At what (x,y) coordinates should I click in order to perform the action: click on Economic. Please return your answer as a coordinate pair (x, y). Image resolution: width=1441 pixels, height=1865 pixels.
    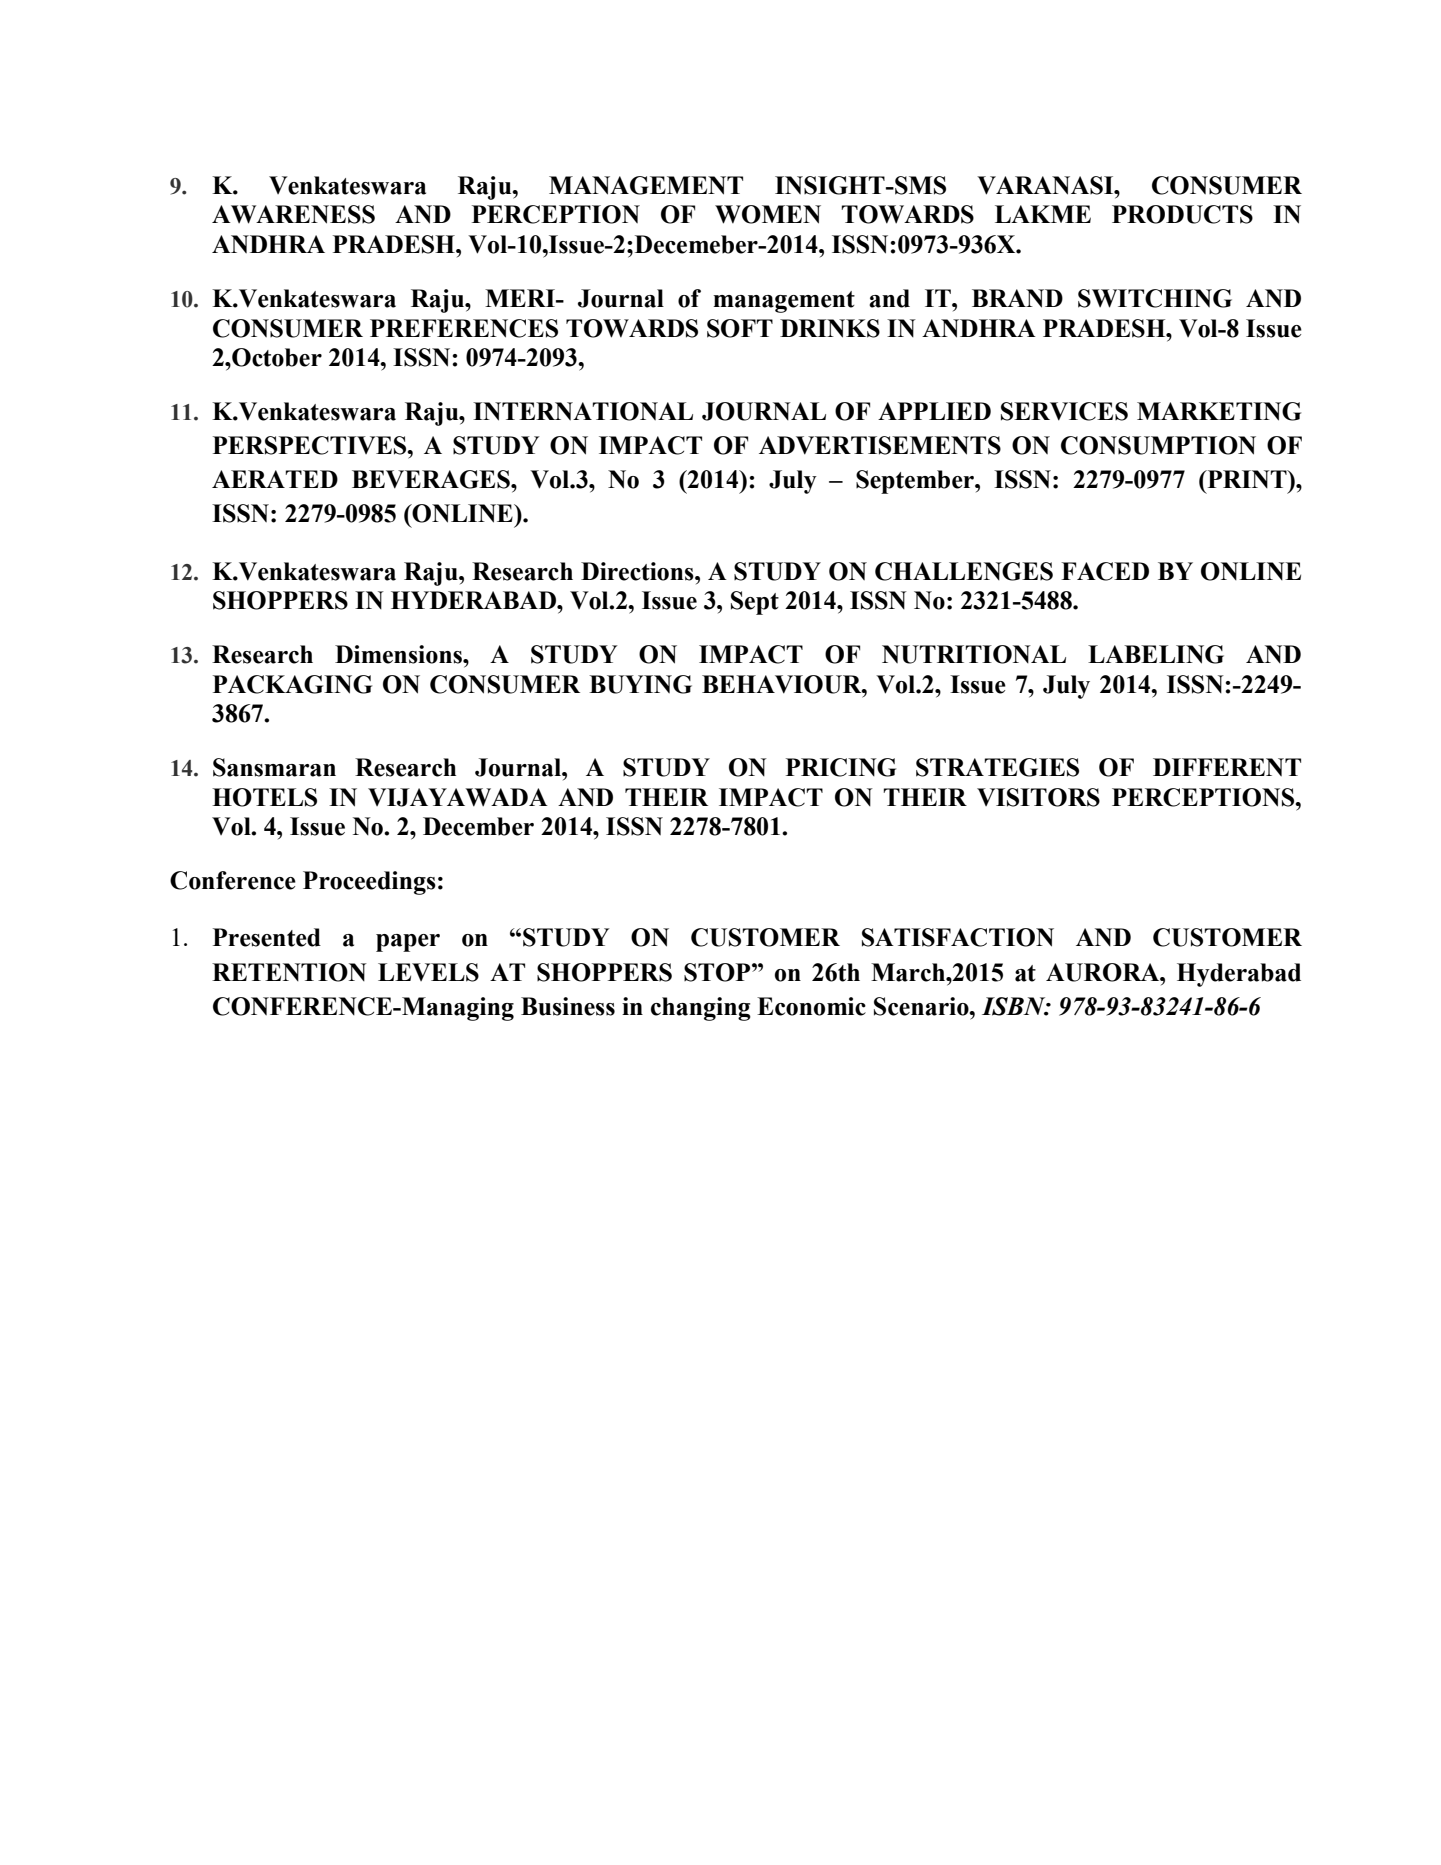
    Looking at the image, I should click on (811, 1006).
